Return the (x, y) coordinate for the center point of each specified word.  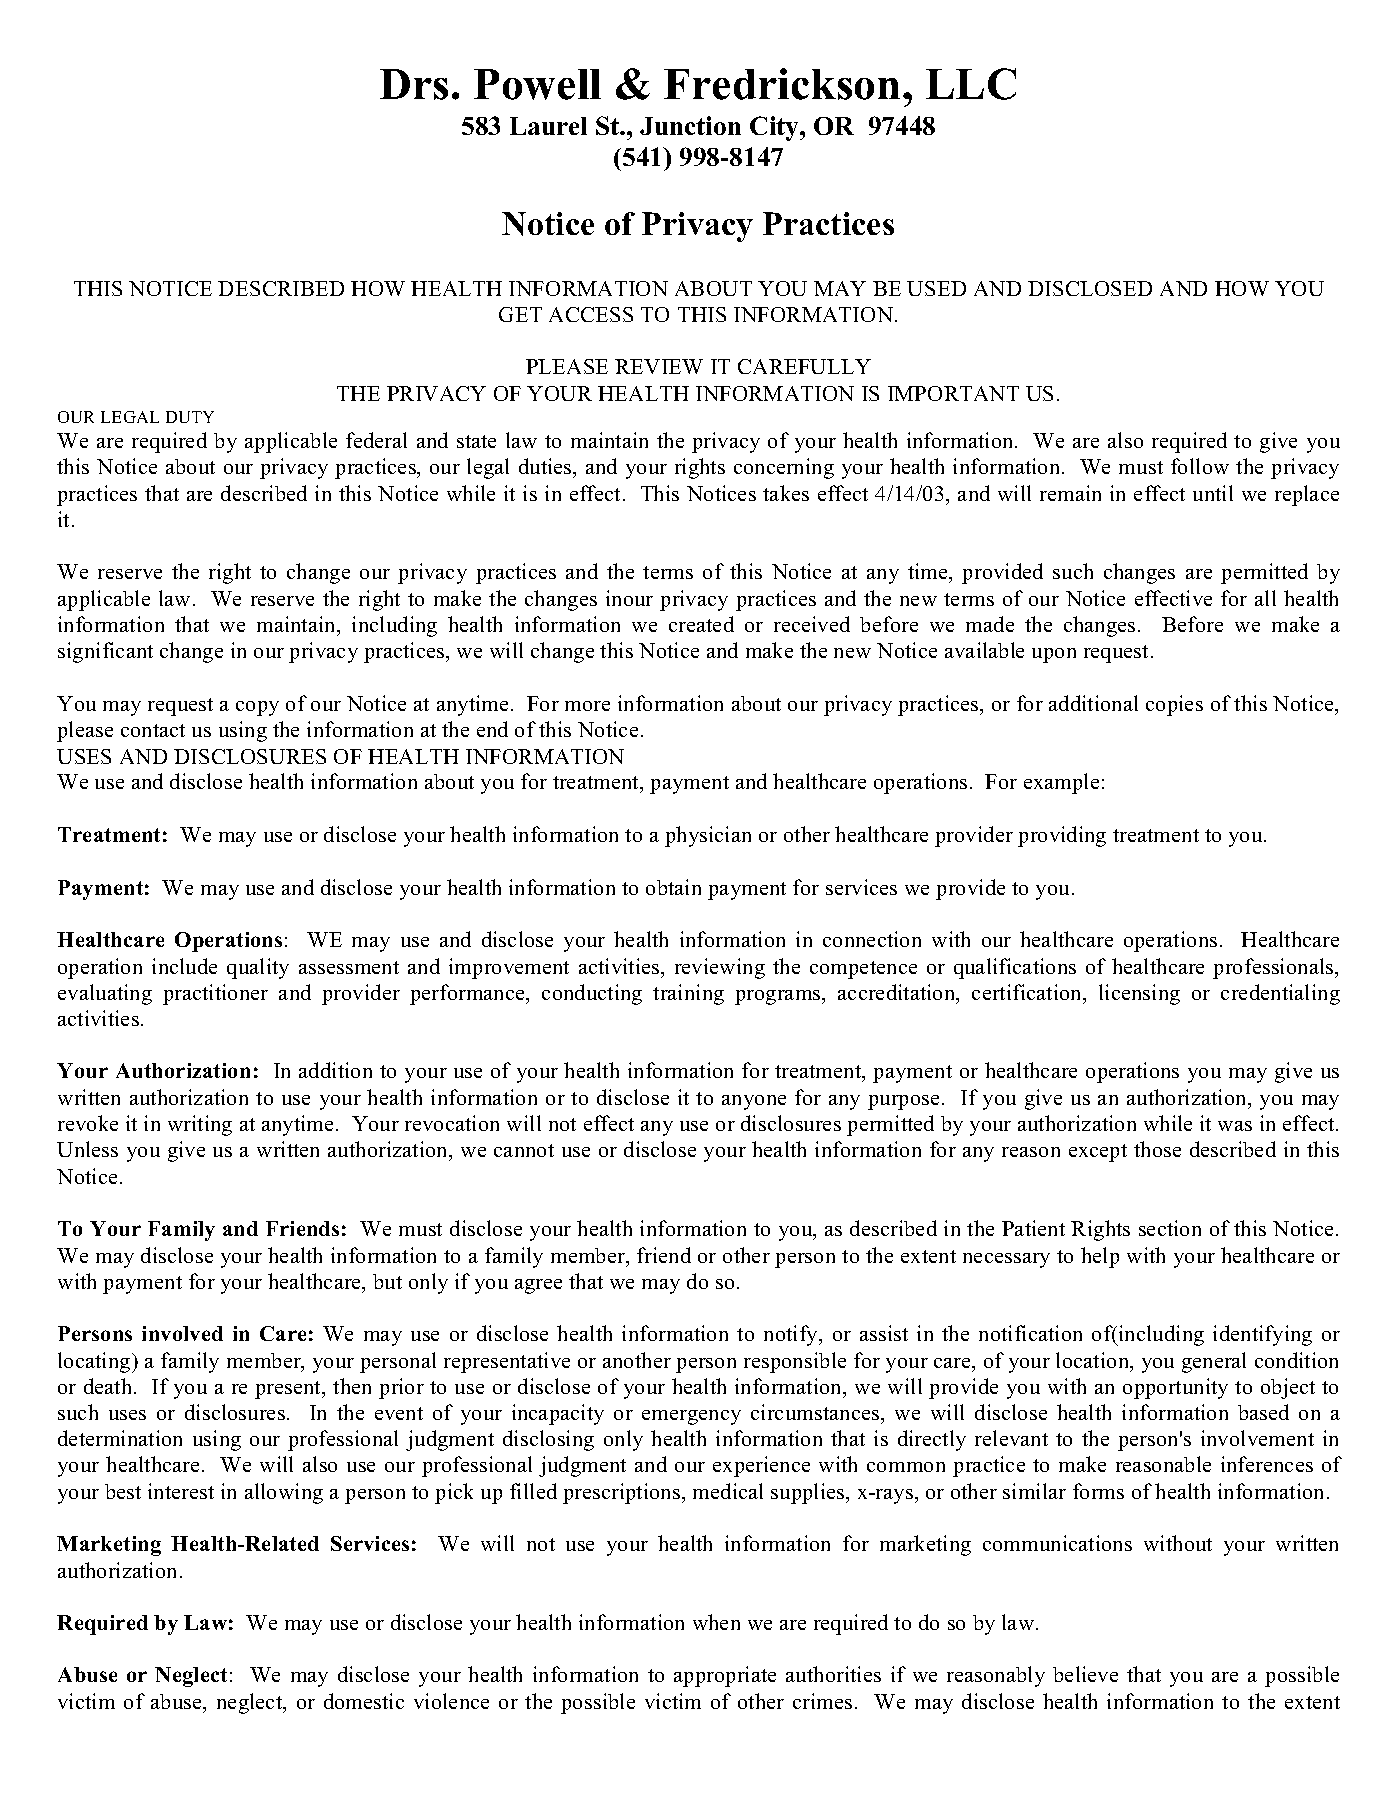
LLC (971, 84)
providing (1062, 836)
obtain (673, 887)
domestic (364, 1701)
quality (258, 968)
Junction (690, 125)
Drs (414, 84)
